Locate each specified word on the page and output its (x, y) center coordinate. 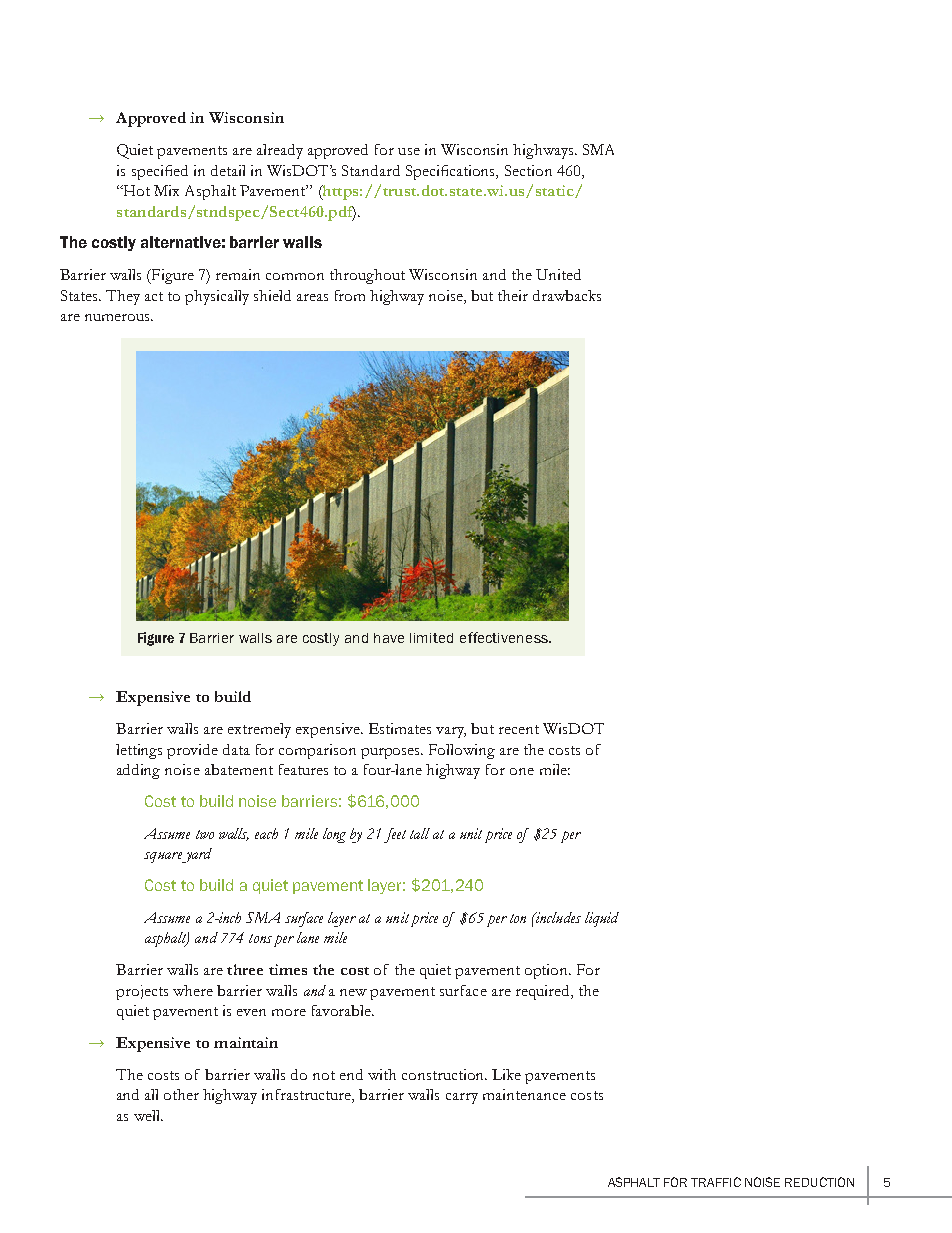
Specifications (452, 172)
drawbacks (567, 295)
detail (228, 170)
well (148, 1115)
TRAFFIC (716, 1182)
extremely (259, 730)
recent (519, 729)
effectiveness (505, 637)
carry (462, 1098)
